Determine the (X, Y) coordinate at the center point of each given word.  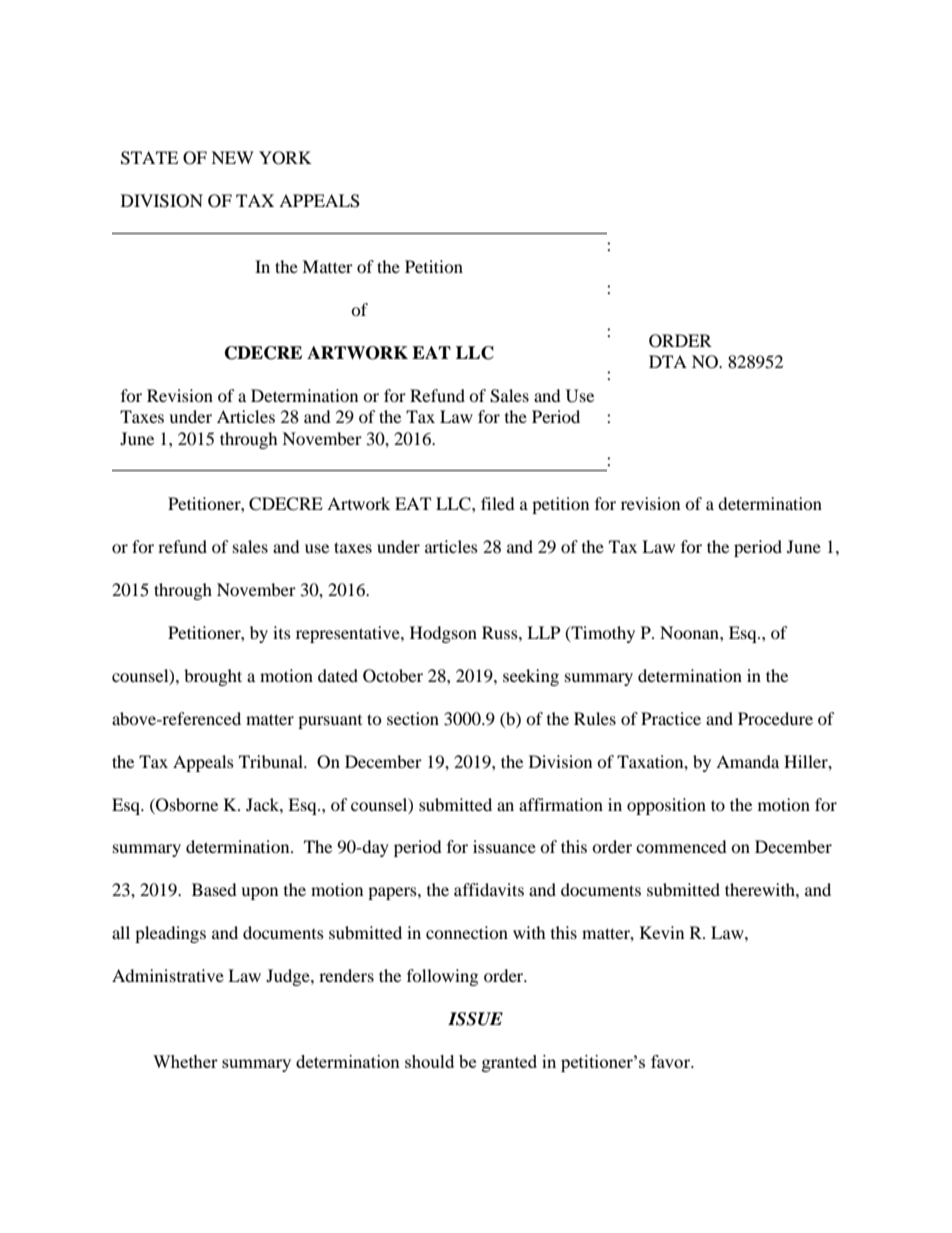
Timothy (602, 634)
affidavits (489, 889)
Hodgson (443, 634)
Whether (185, 1061)
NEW (232, 157)
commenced (681, 846)
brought (213, 677)
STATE (149, 158)
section (413, 718)
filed (498, 503)
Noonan (690, 632)
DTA (668, 361)
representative (349, 634)
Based (214, 889)
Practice (671, 718)
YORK (285, 158)
